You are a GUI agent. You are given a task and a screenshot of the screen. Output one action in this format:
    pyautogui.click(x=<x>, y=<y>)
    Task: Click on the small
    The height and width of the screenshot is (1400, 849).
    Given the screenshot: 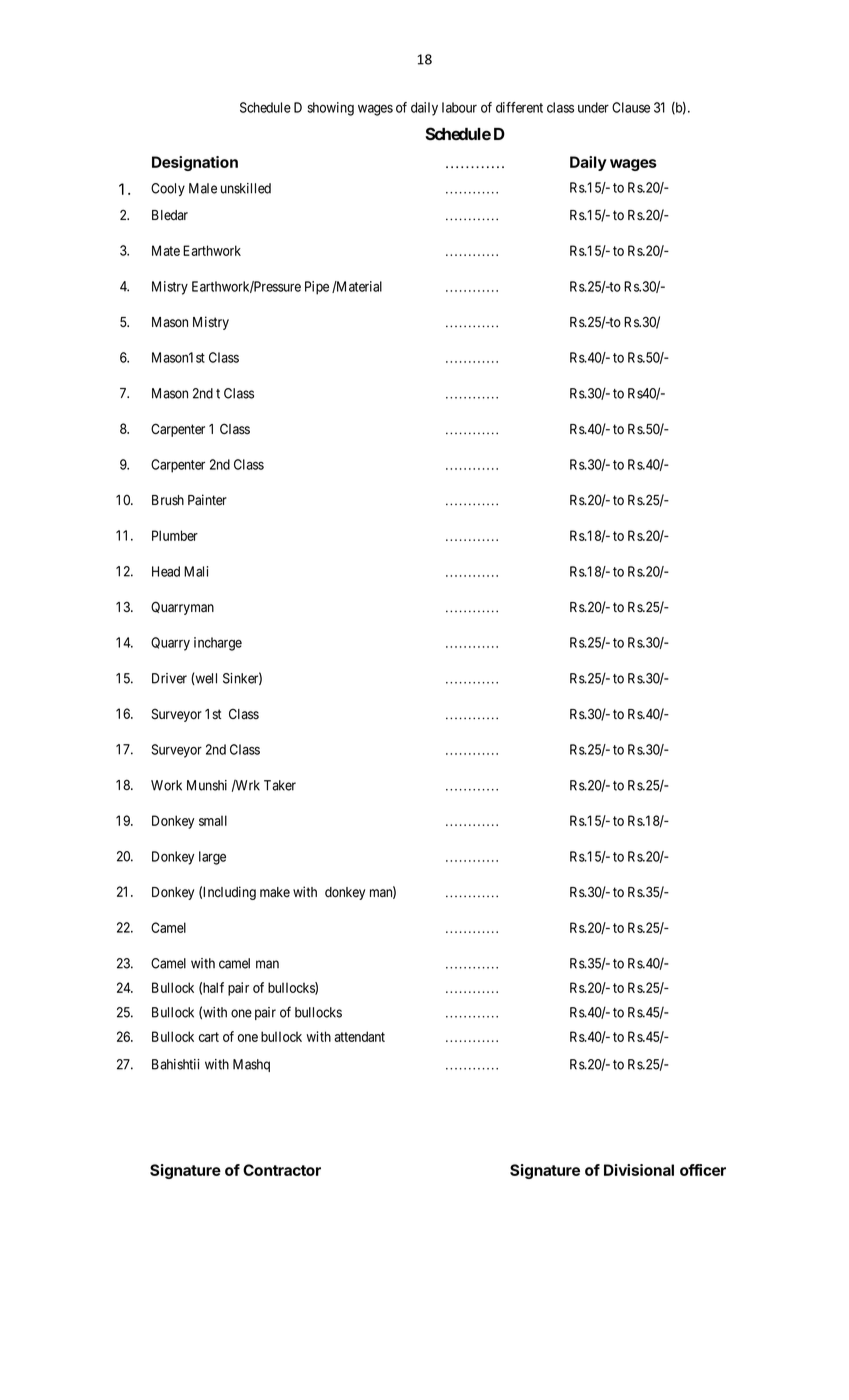 What is the action you would take?
    pyautogui.click(x=213, y=820)
